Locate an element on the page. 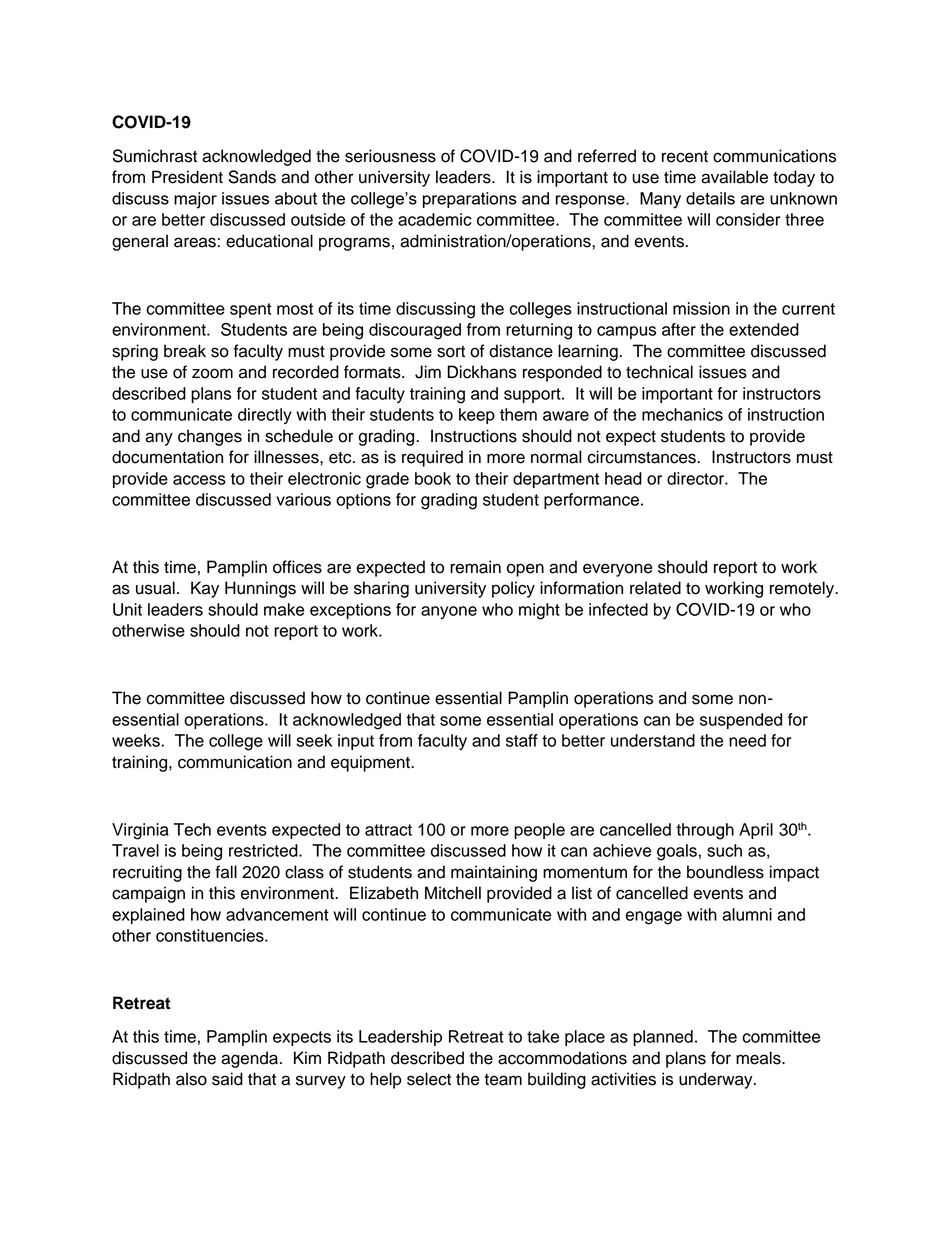  maintaining is located at coordinates (494, 873).
